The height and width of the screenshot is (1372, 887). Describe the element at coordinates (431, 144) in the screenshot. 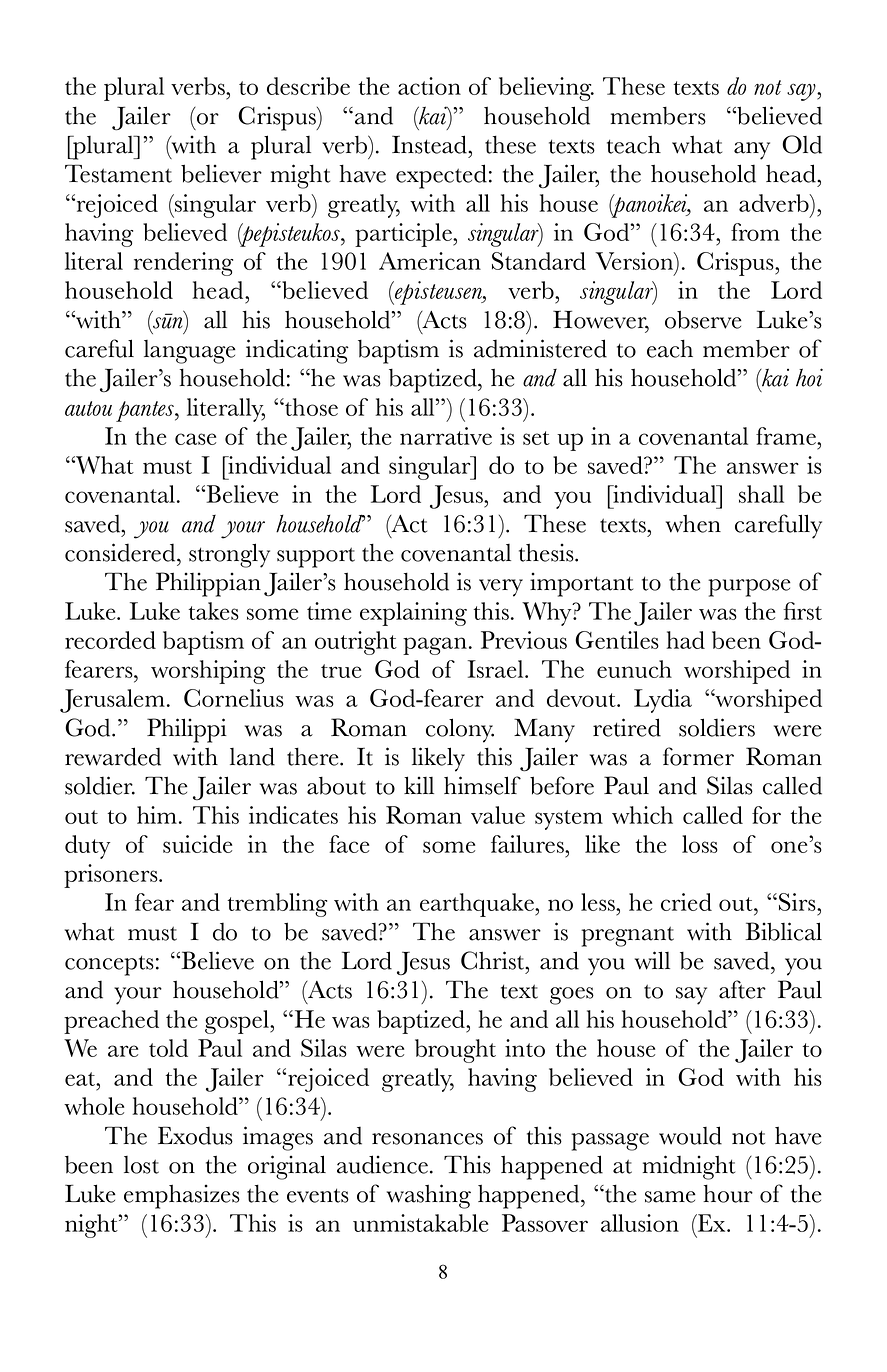

I see `Instead` at that location.
